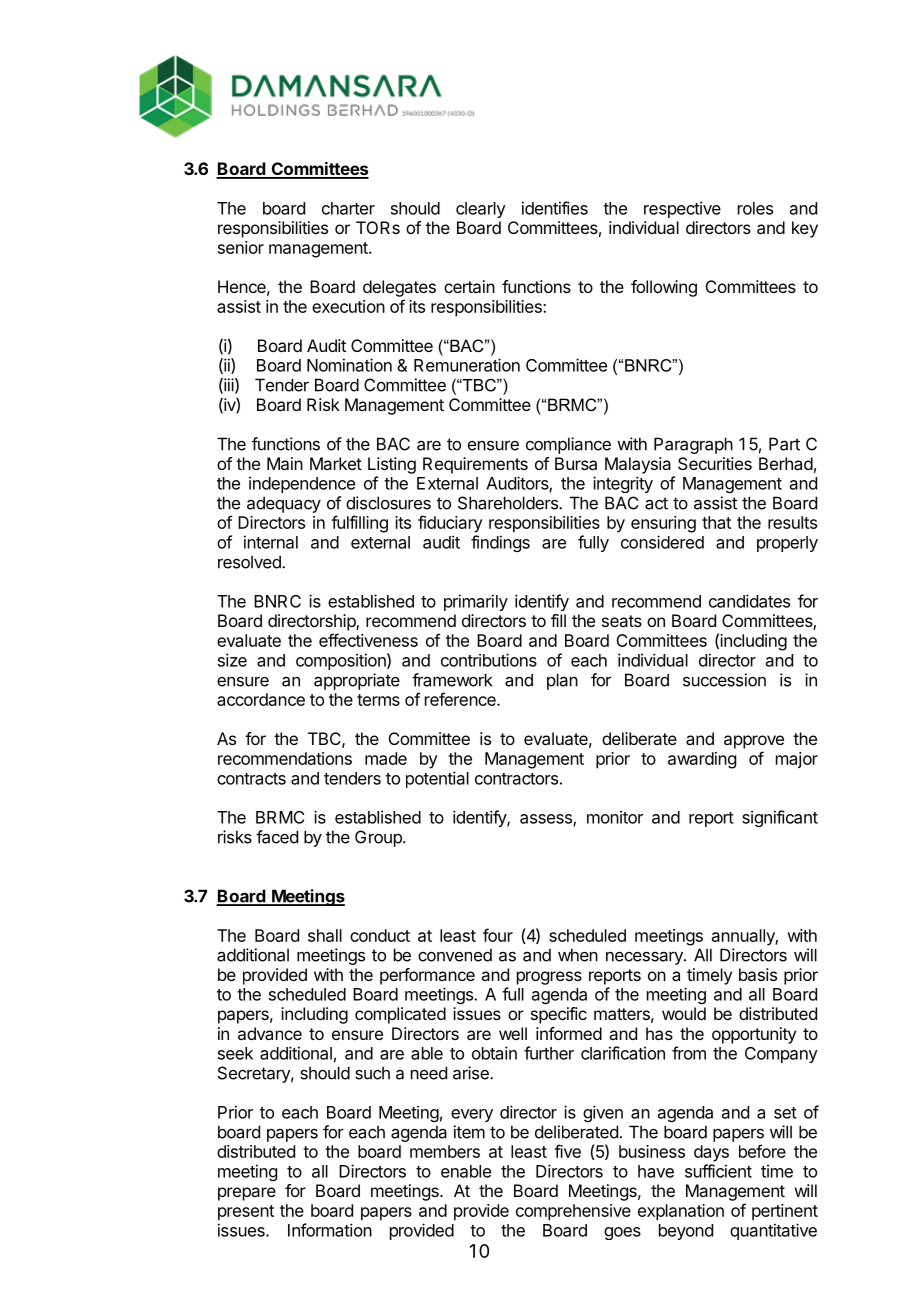 This screenshot has width=924, height=1308. What do you see at coordinates (573, 1212) in the screenshot?
I see `comprehensive` at bounding box center [573, 1212].
